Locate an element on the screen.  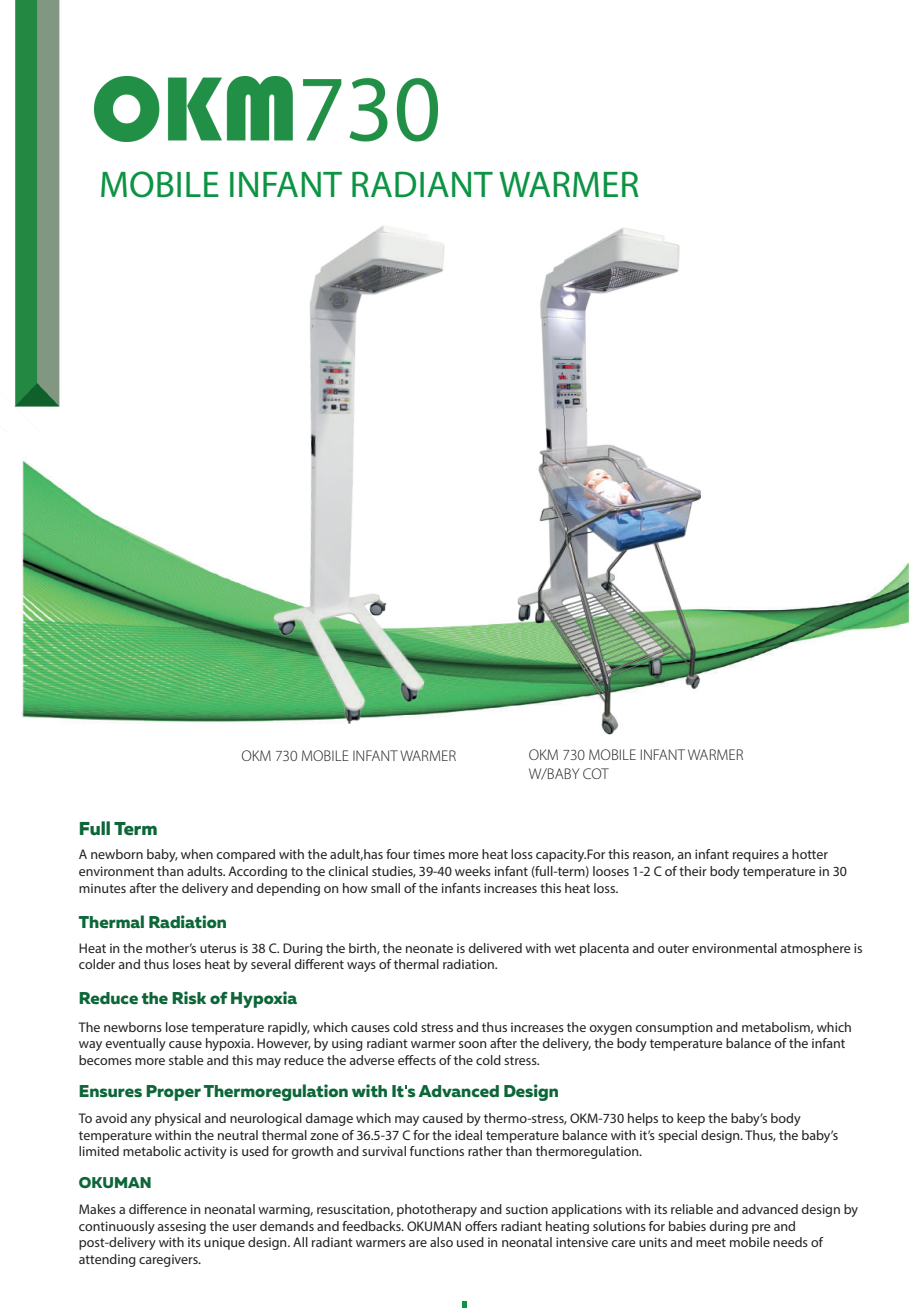
weeks is located at coordinates (473, 871).
